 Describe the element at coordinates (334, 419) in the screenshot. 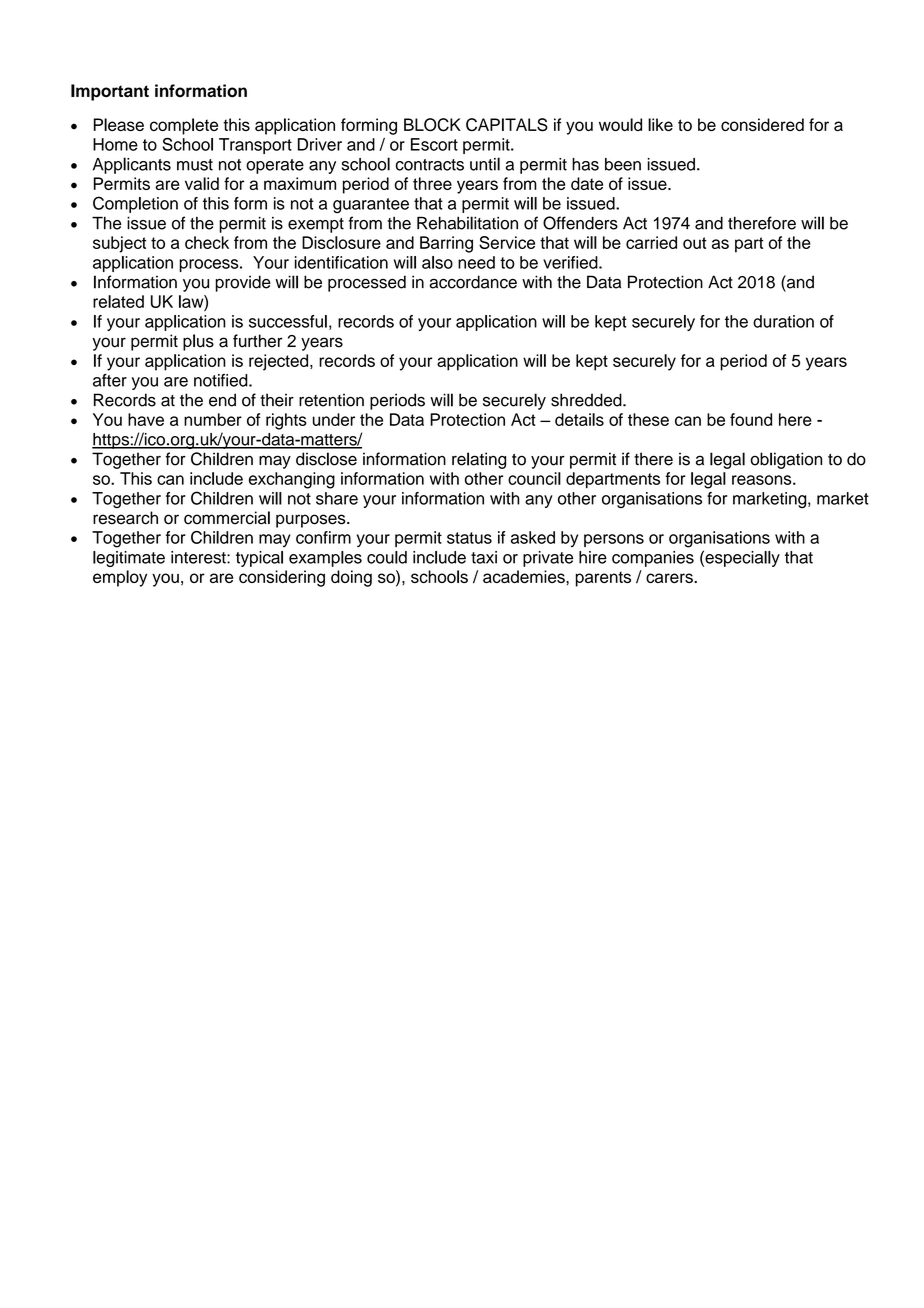

I see `under` at that location.
